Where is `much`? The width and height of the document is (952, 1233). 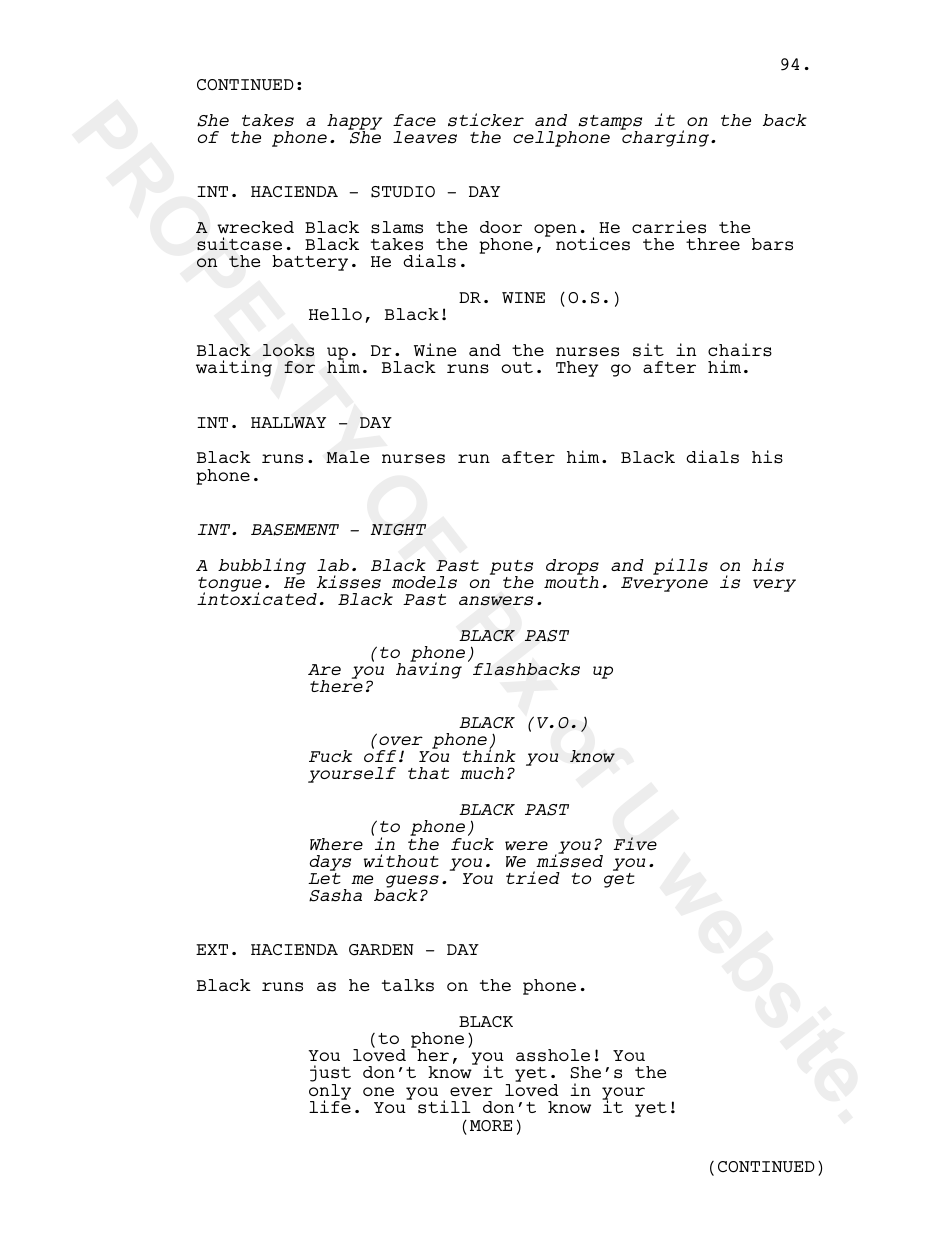
much is located at coordinates (482, 773).
